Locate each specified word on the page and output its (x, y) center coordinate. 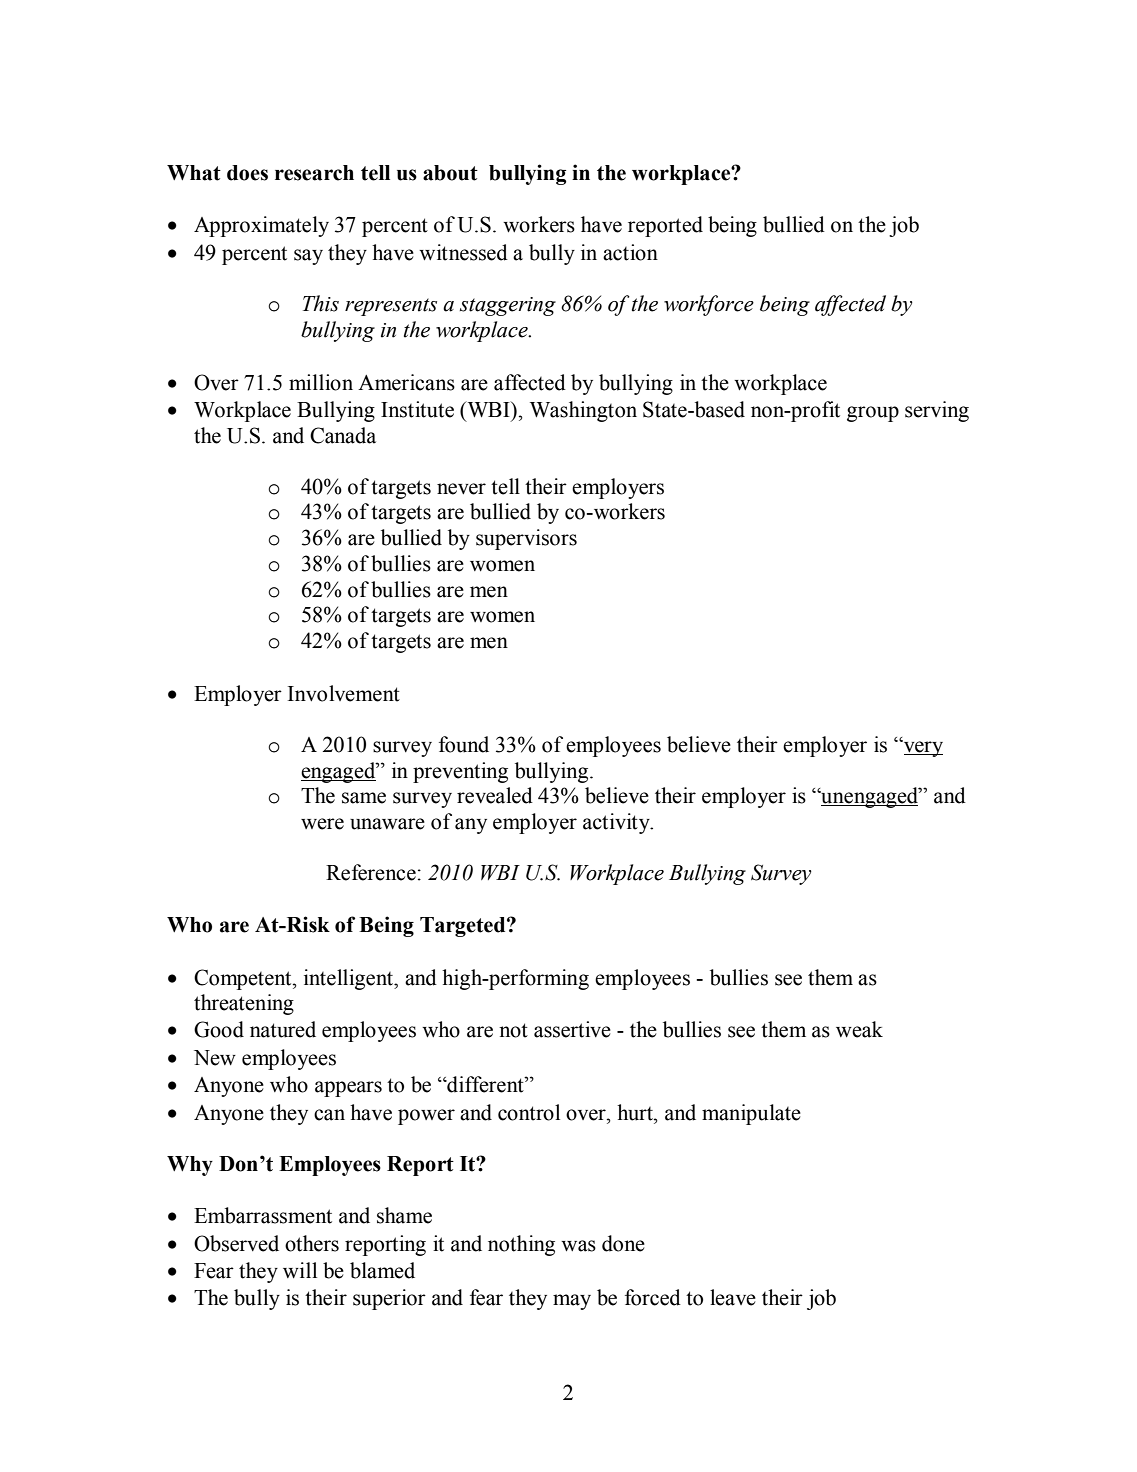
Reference (371, 872)
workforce (709, 305)
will (300, 1270)
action (630, 252)
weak (859, 1029)
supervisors (526, 539)
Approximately (261, 226)
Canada (343, 435)
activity (617, 823)
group (873, 414)
